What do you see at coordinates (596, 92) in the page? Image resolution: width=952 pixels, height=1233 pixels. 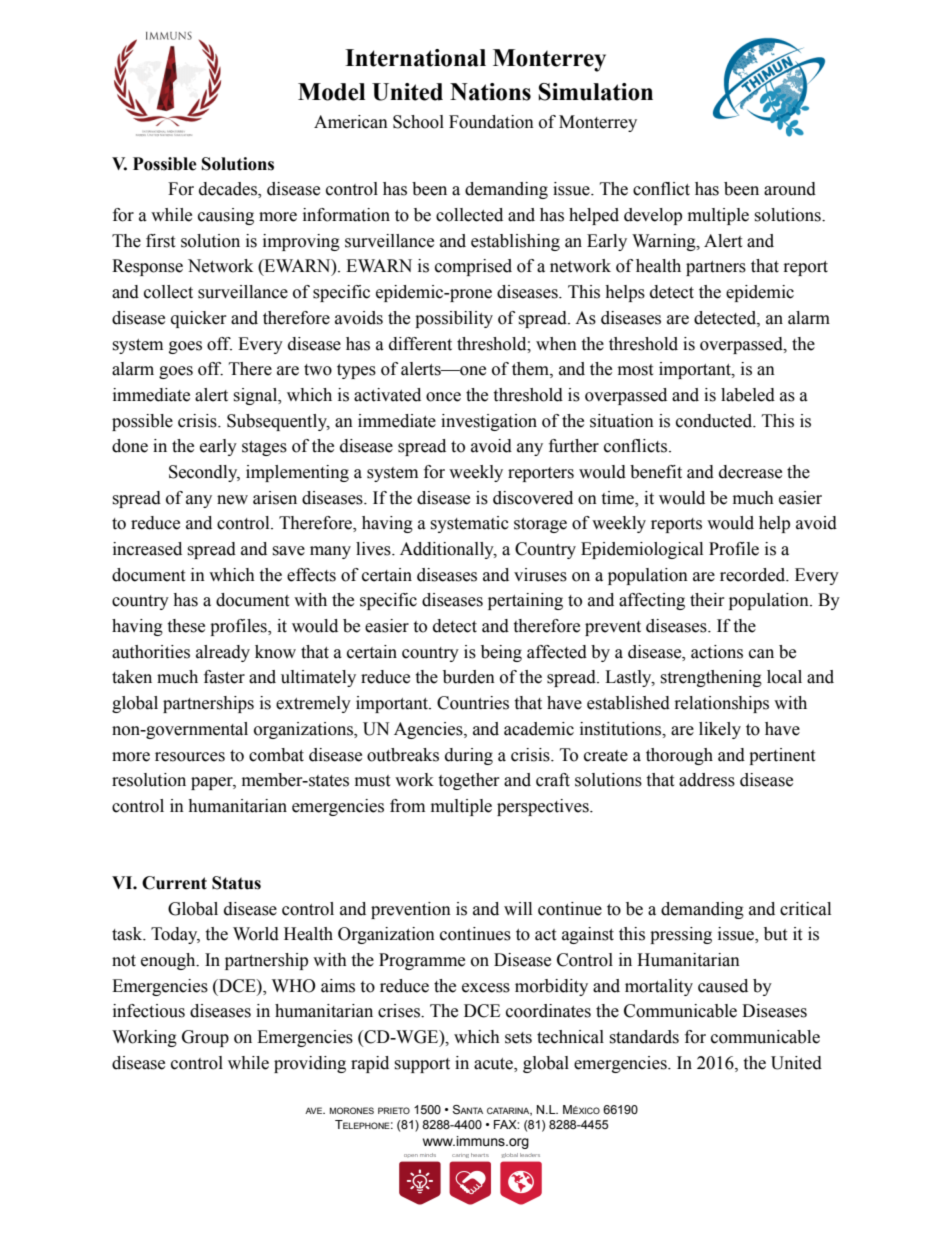 I see `Simulation` at bounding box center [596, 92].
